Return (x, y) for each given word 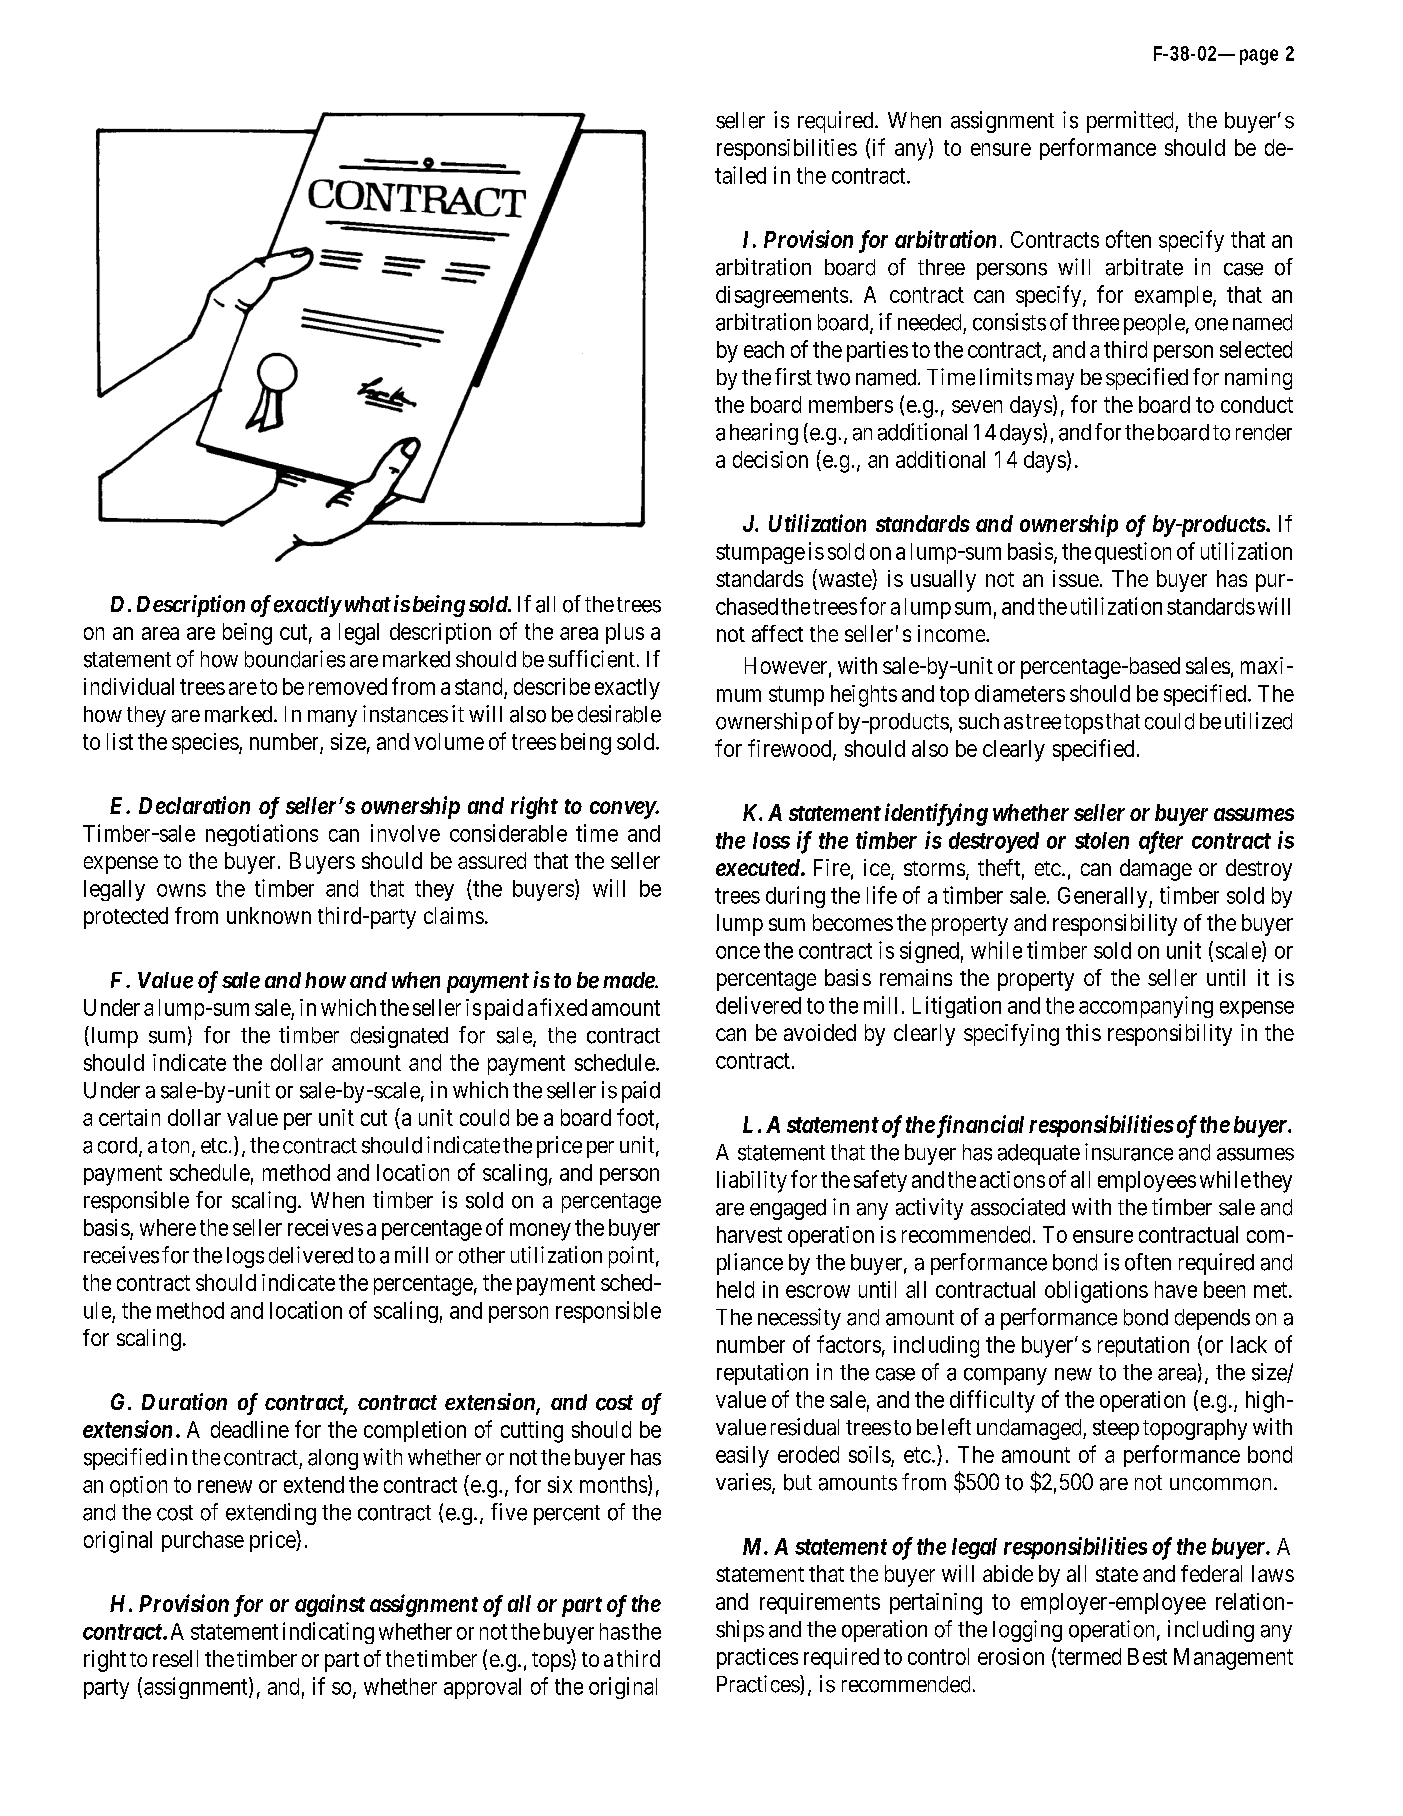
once (738, 952)
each (764, 349)
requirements (820, 1603)
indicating (328, 1633)
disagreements (782, 297)
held (735, 1289)
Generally (1104, 897)
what (366, 604)
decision (770, 459)
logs (245, 1257)
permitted (1131, 122)
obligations (1096, 1292)
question (1133, 553)
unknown (269, 915)
